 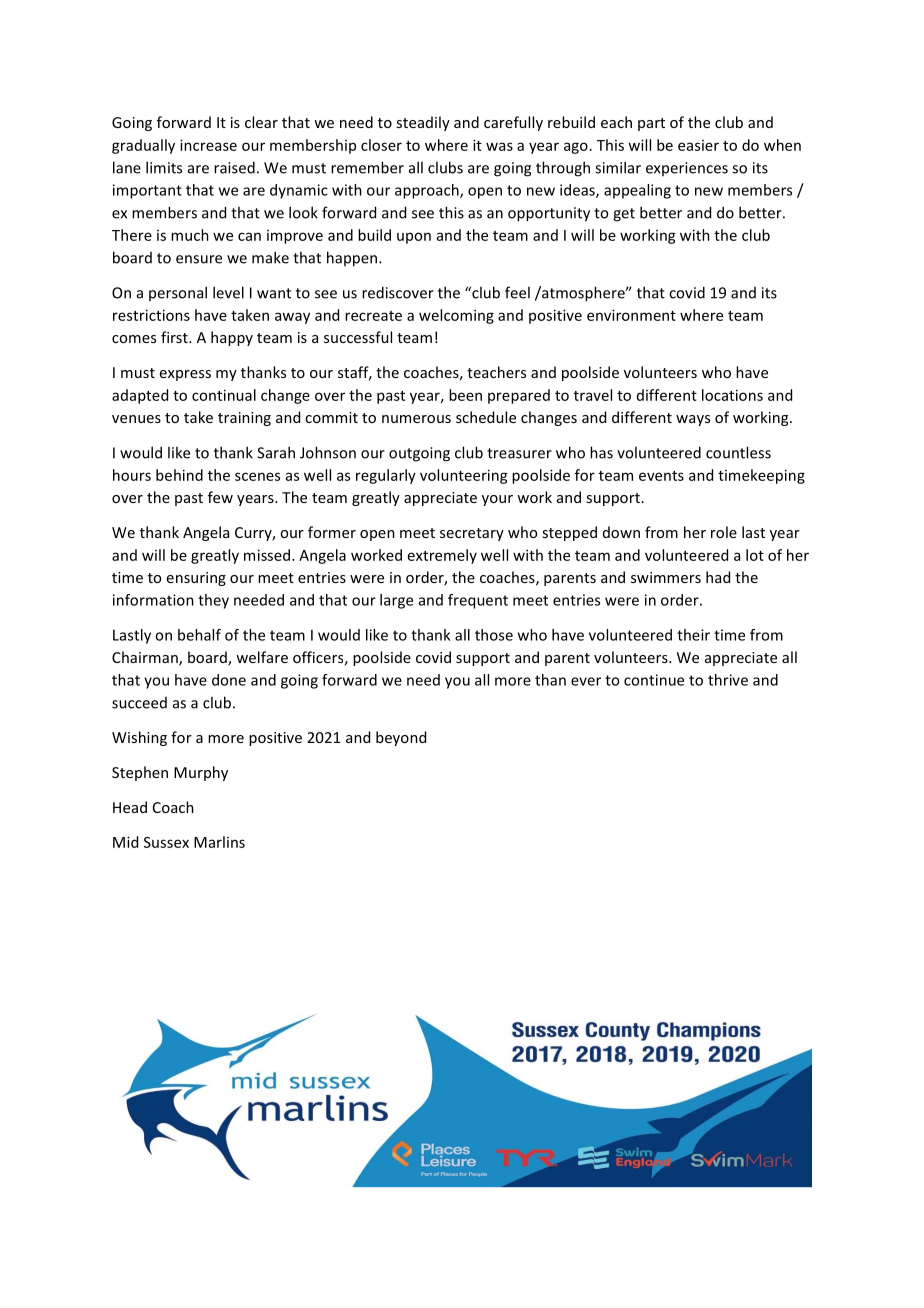 I want to click on increase, so click(x=208, y=145).
